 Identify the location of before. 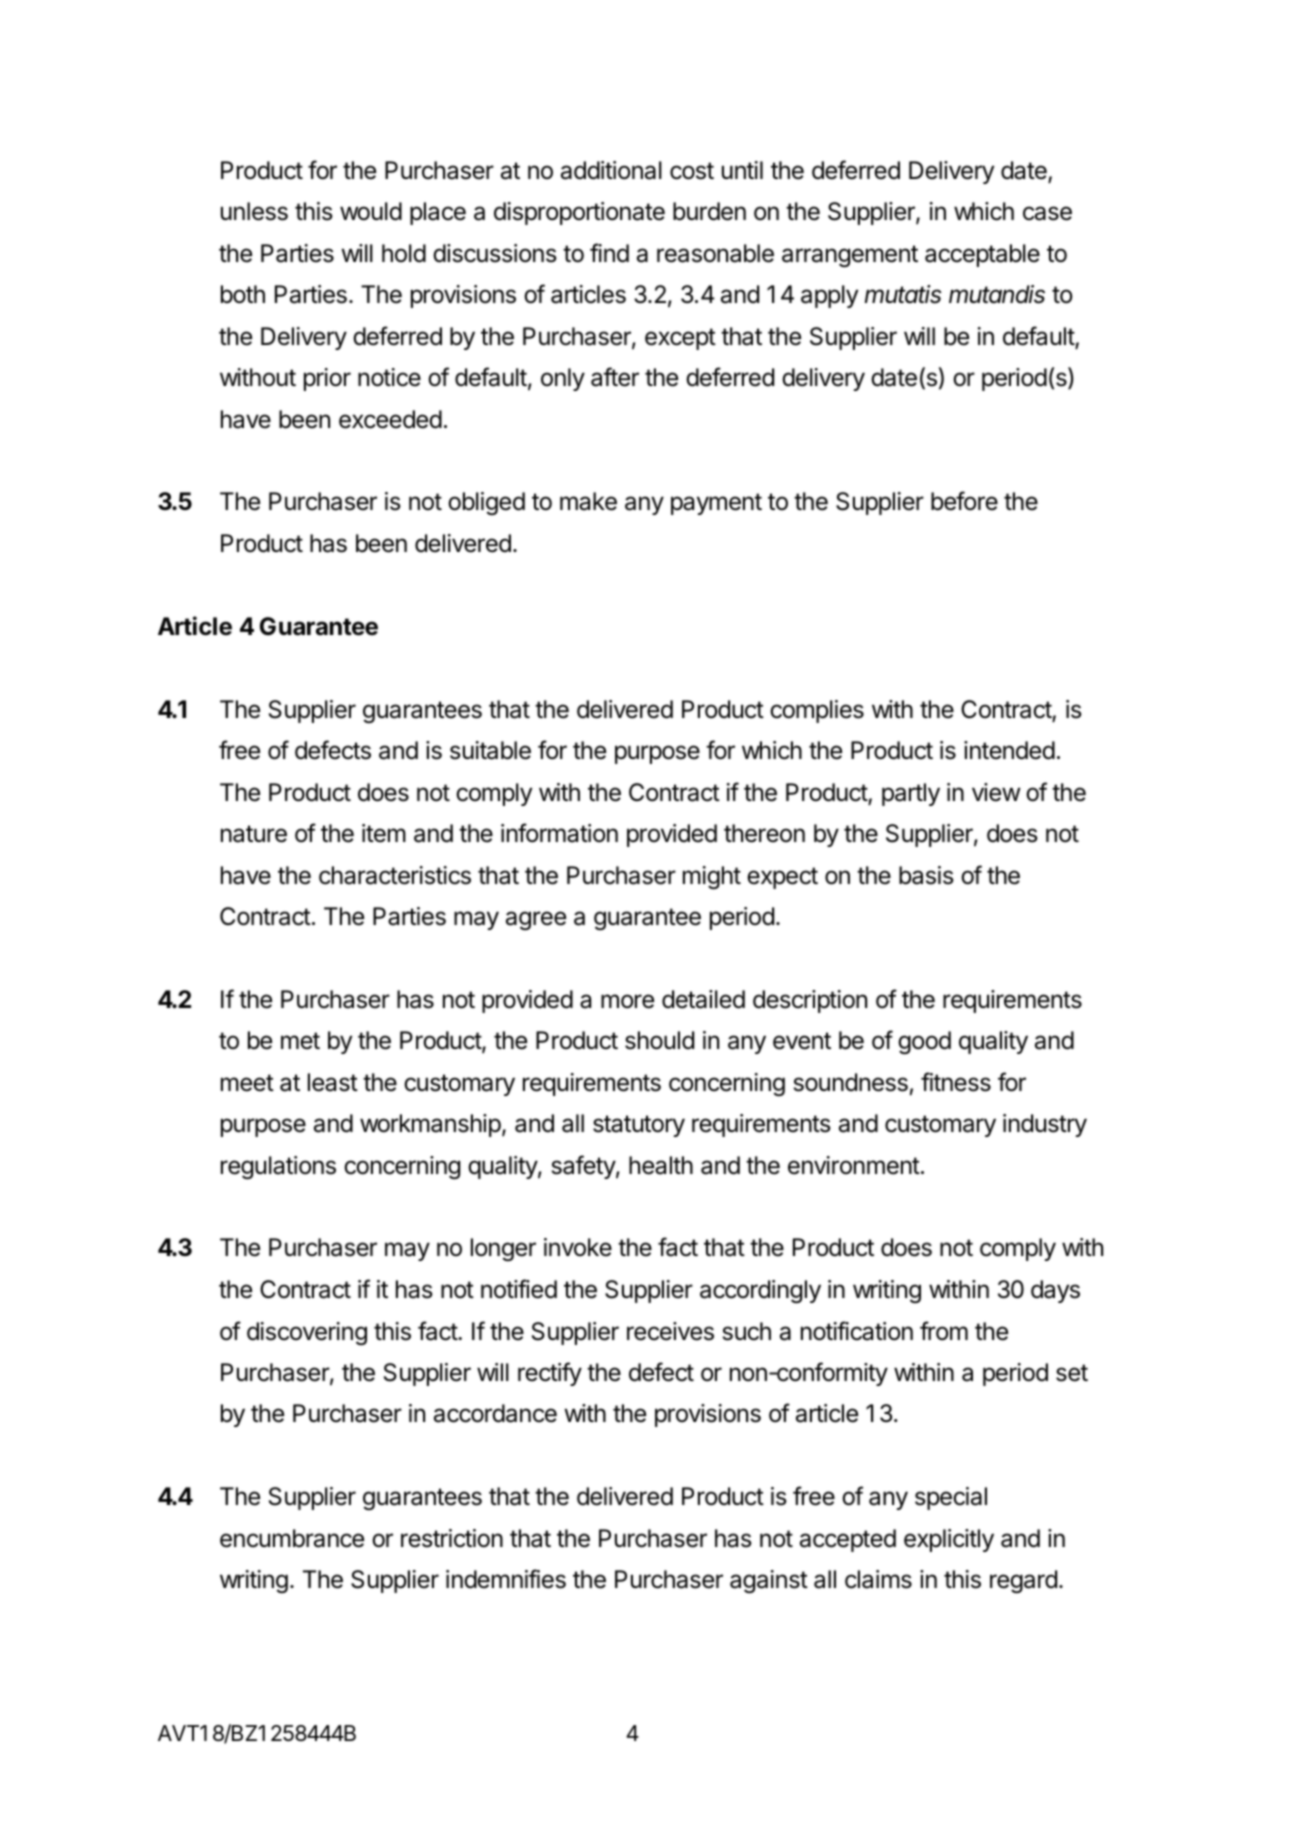
(964, 501).
